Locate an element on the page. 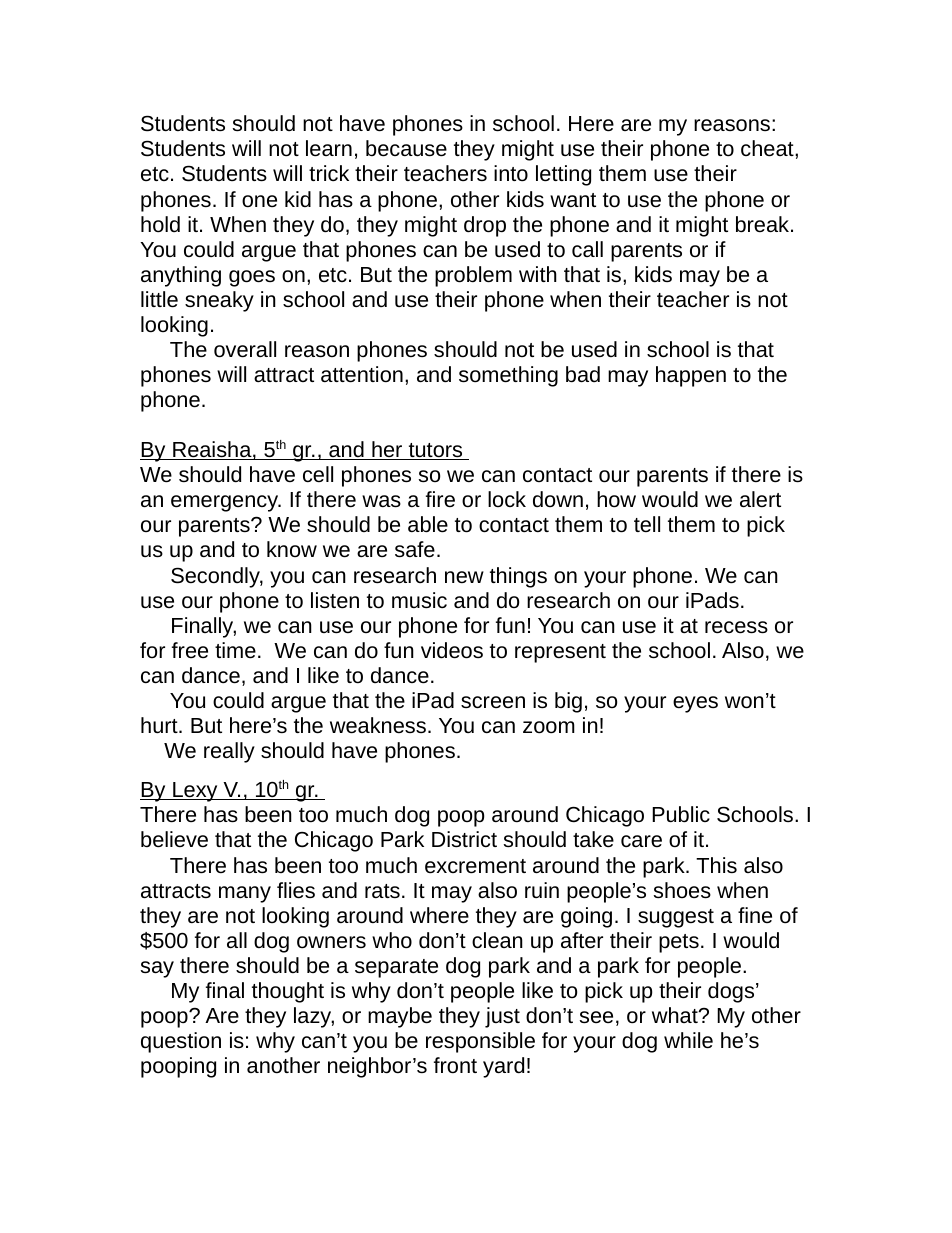 This document has width=952, height=1233. eyes is located at coordinates (695, 704).
